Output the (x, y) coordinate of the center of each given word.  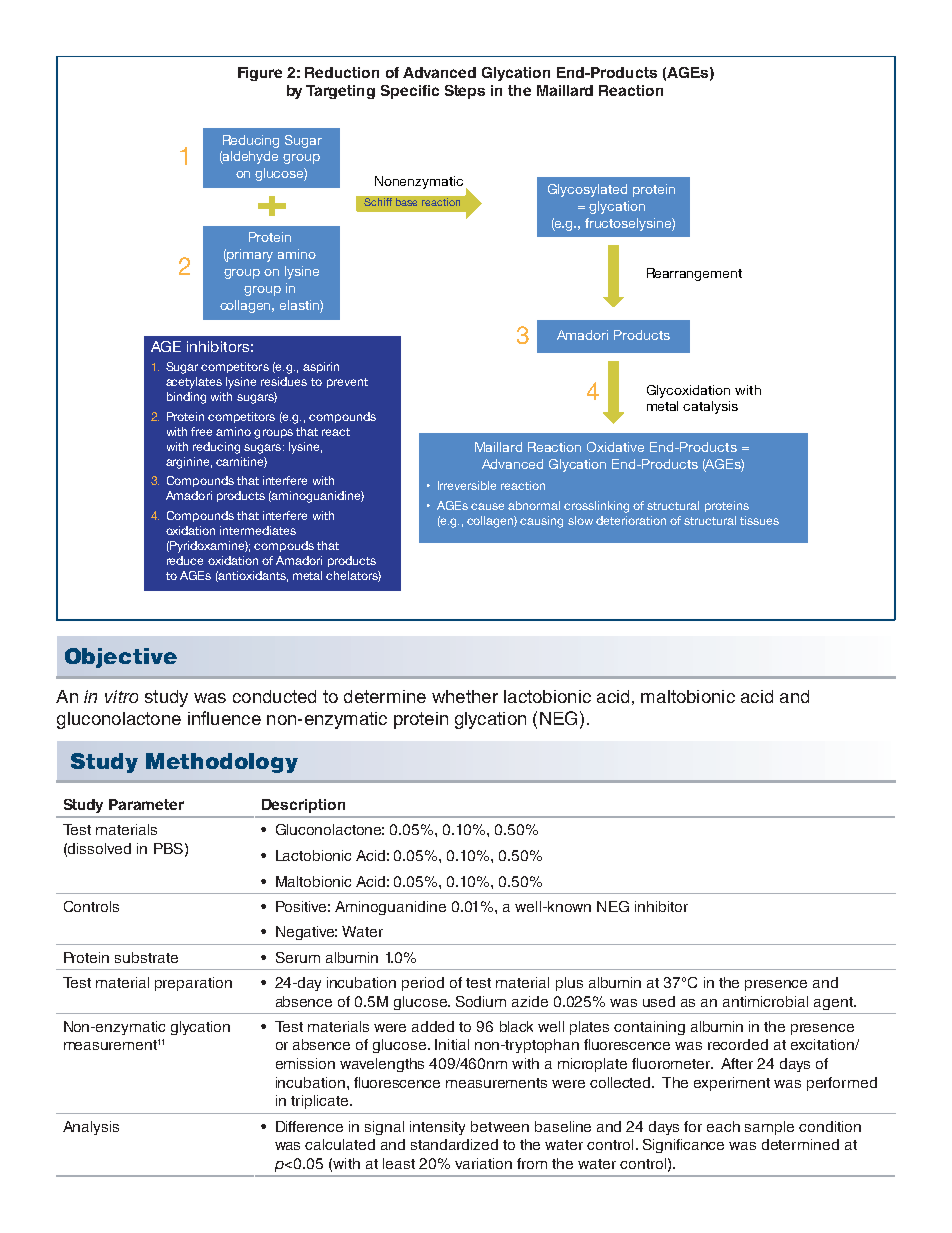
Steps (465, 92)
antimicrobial (765, 1001)
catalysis (710, 407)
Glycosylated (587, 190)
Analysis (91, 1128)
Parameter (146, 804)
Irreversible (467, 485)
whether (465, 696)
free (201, 431)
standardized (454, 1144)
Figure (260, 74)
